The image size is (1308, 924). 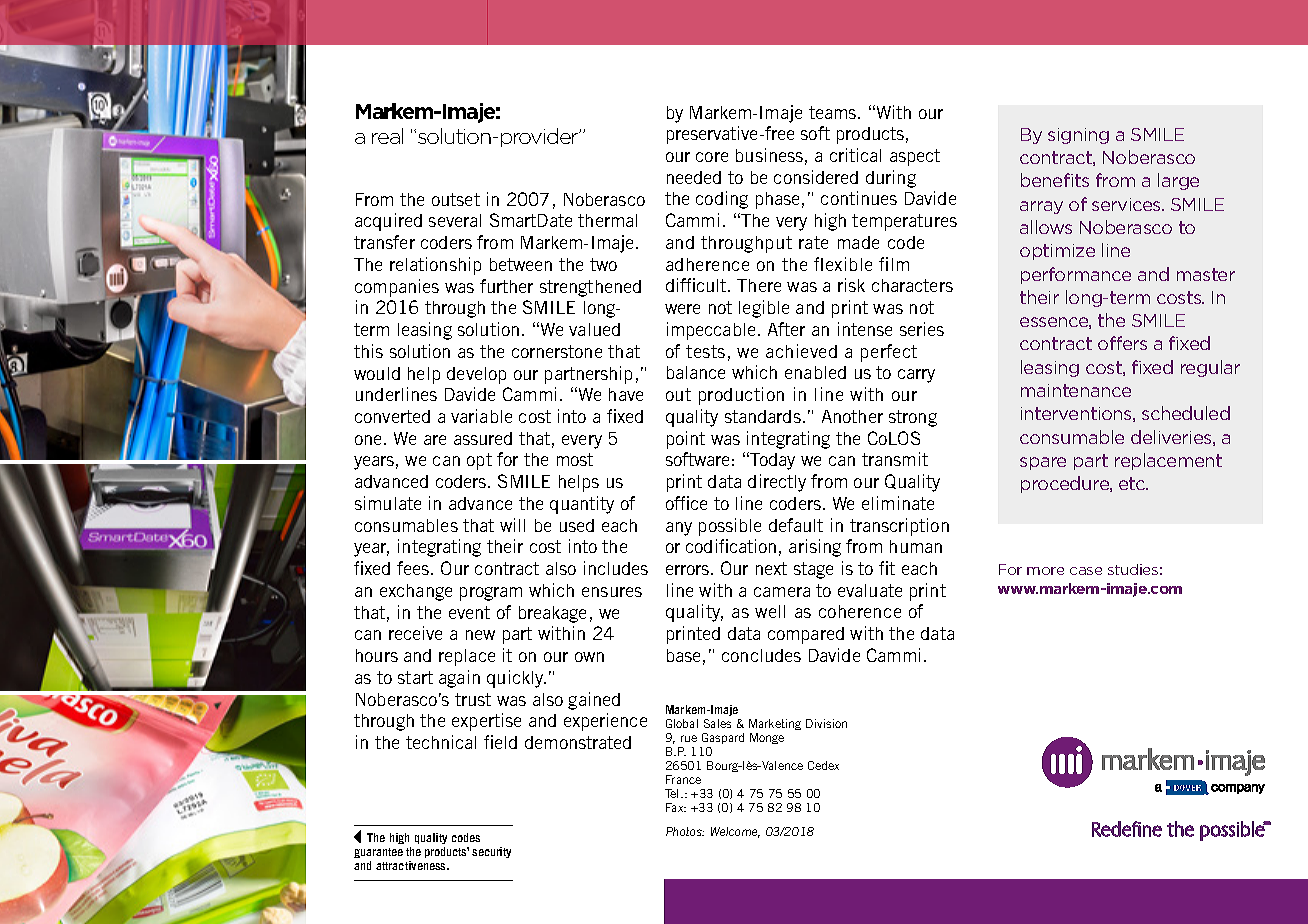 What do you see at coordinates (459, 679) in the image?
I see `again` at bounding box center [459, 679].
